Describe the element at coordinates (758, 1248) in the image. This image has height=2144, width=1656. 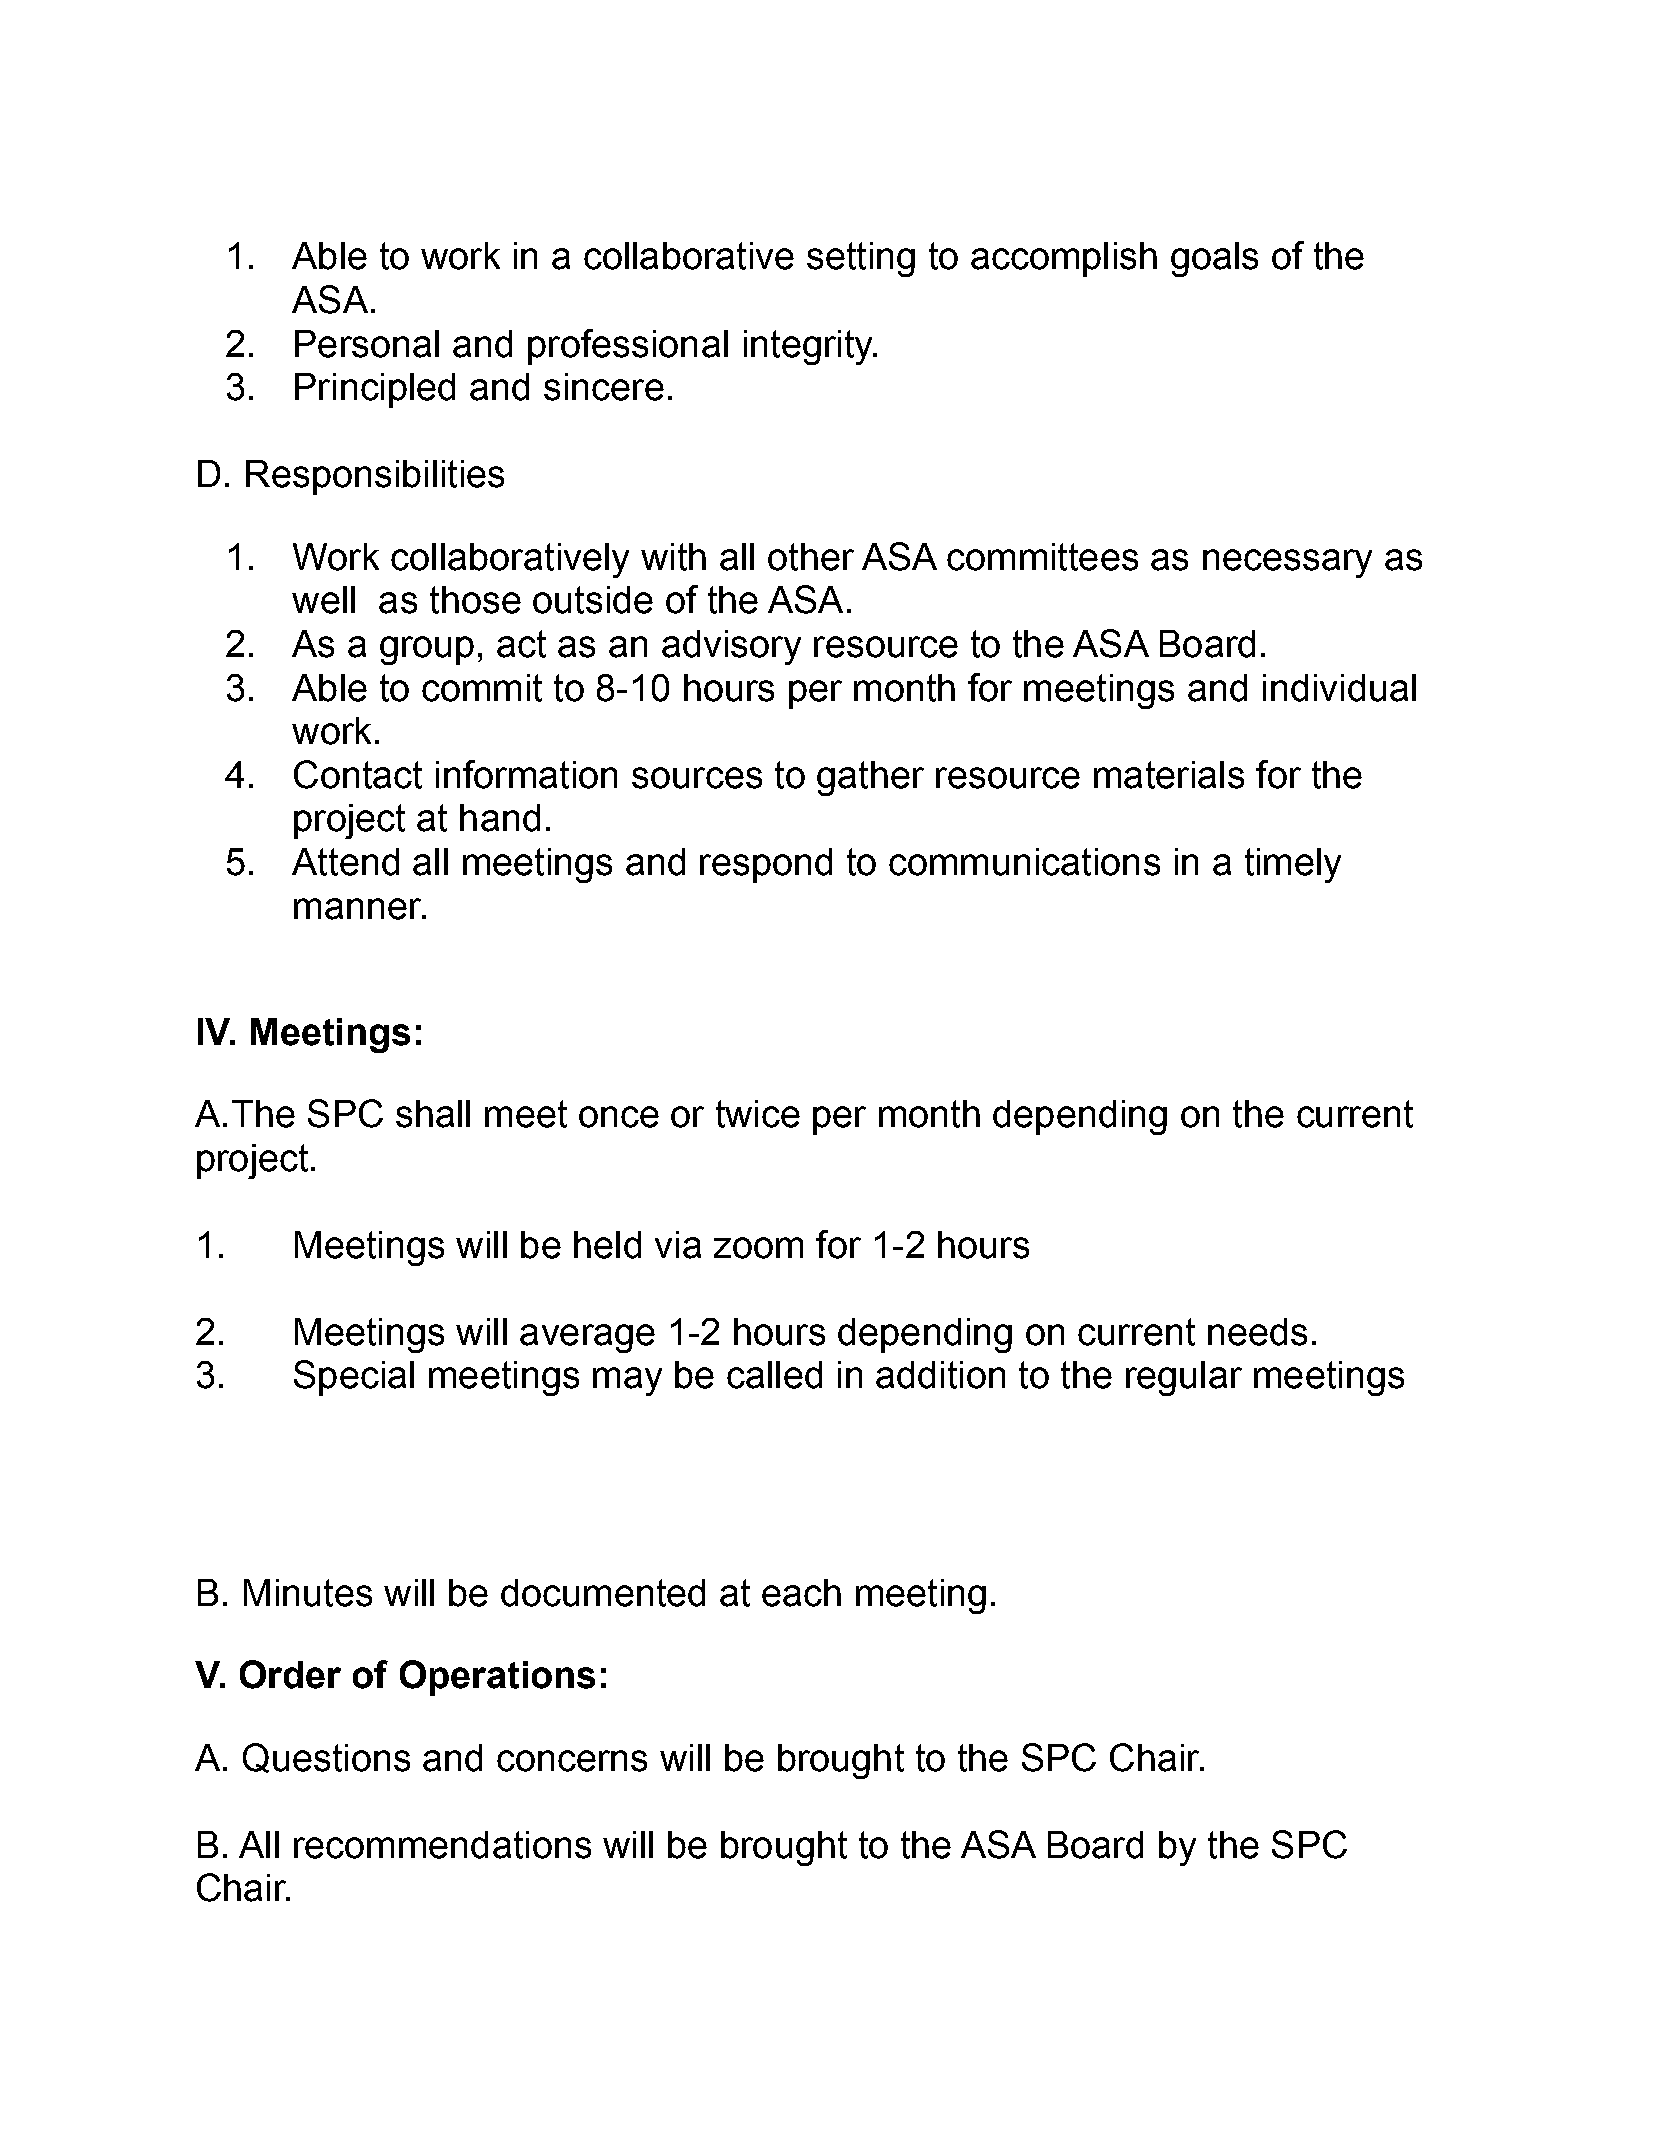
I see `zoom` at that location.
